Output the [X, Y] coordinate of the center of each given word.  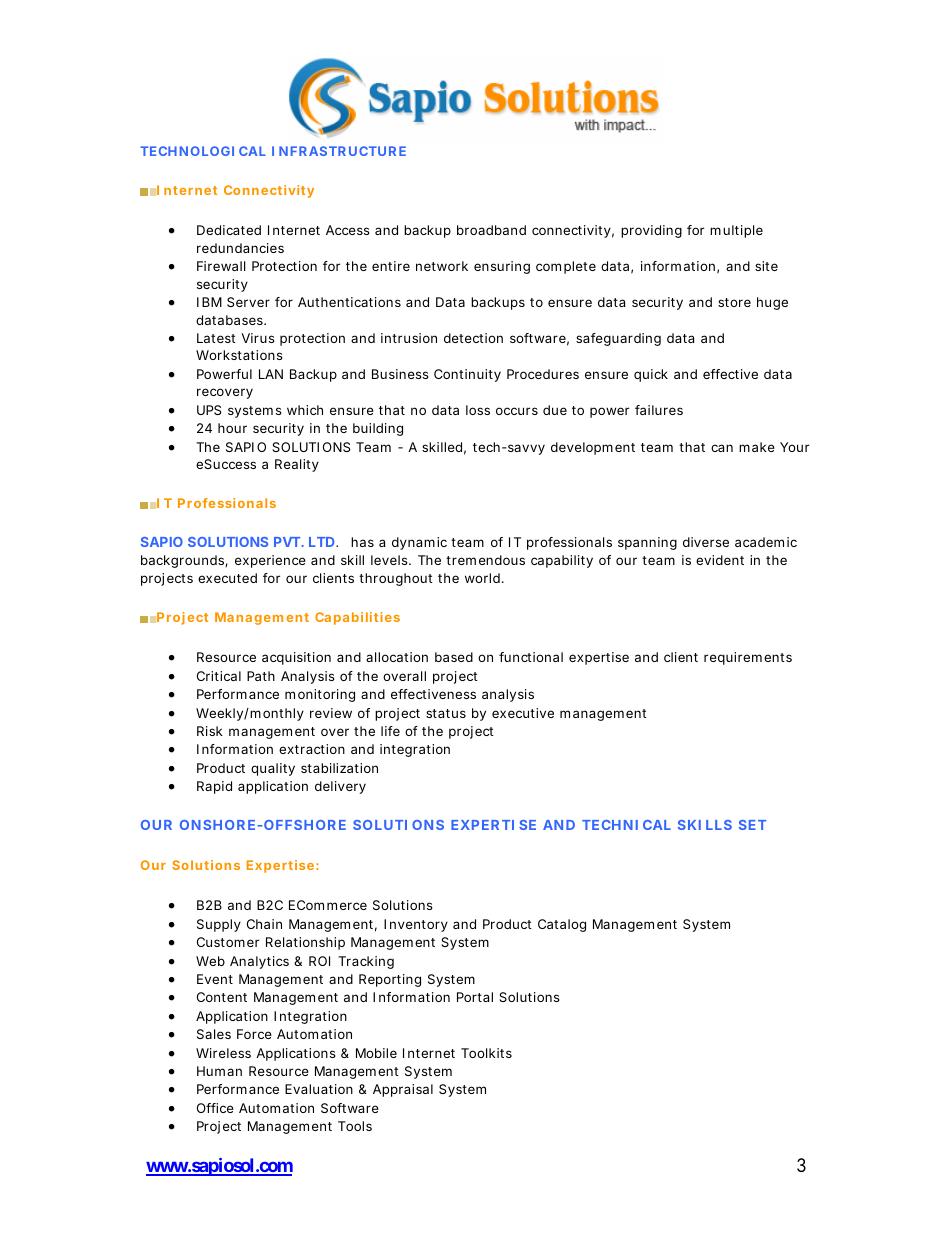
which [305, 410]
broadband [491, 230]
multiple [736, 231]
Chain [264, 924]
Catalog [562, 925]
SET [752, 825]
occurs [517, 411]
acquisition [296, 658]
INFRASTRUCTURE [339, 151]
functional [531, 657]
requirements [748, 658]
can [722, 448]
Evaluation [319, 1089]
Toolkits [486, 1053]
